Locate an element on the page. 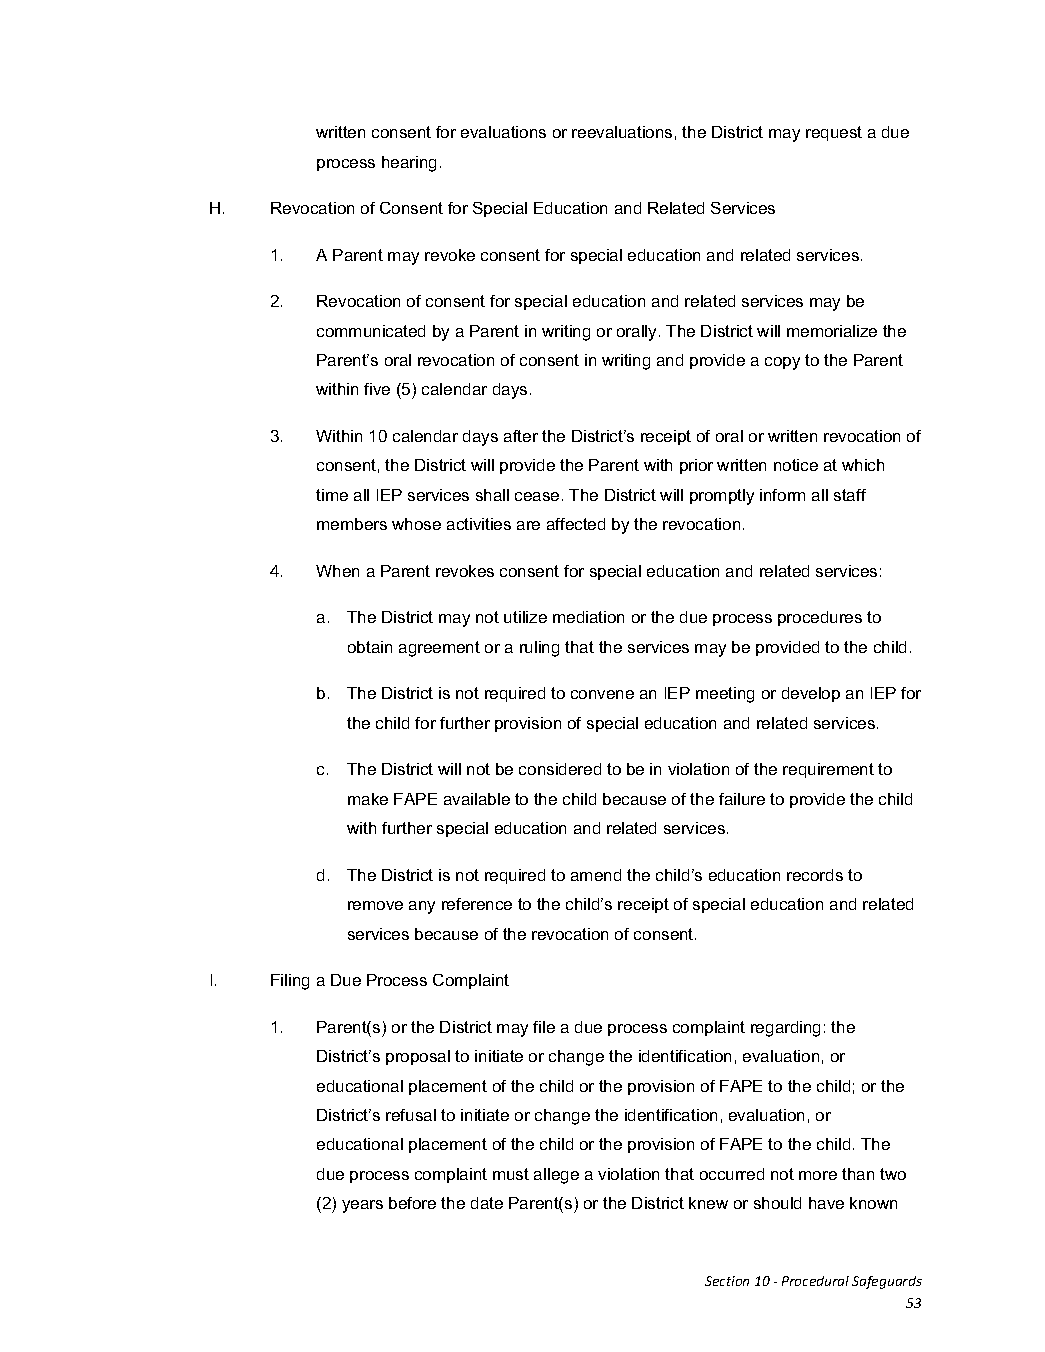 Image resolution: width=1045 pixels, height=1352 pixels. amend is located at coordinates (596, 875).
